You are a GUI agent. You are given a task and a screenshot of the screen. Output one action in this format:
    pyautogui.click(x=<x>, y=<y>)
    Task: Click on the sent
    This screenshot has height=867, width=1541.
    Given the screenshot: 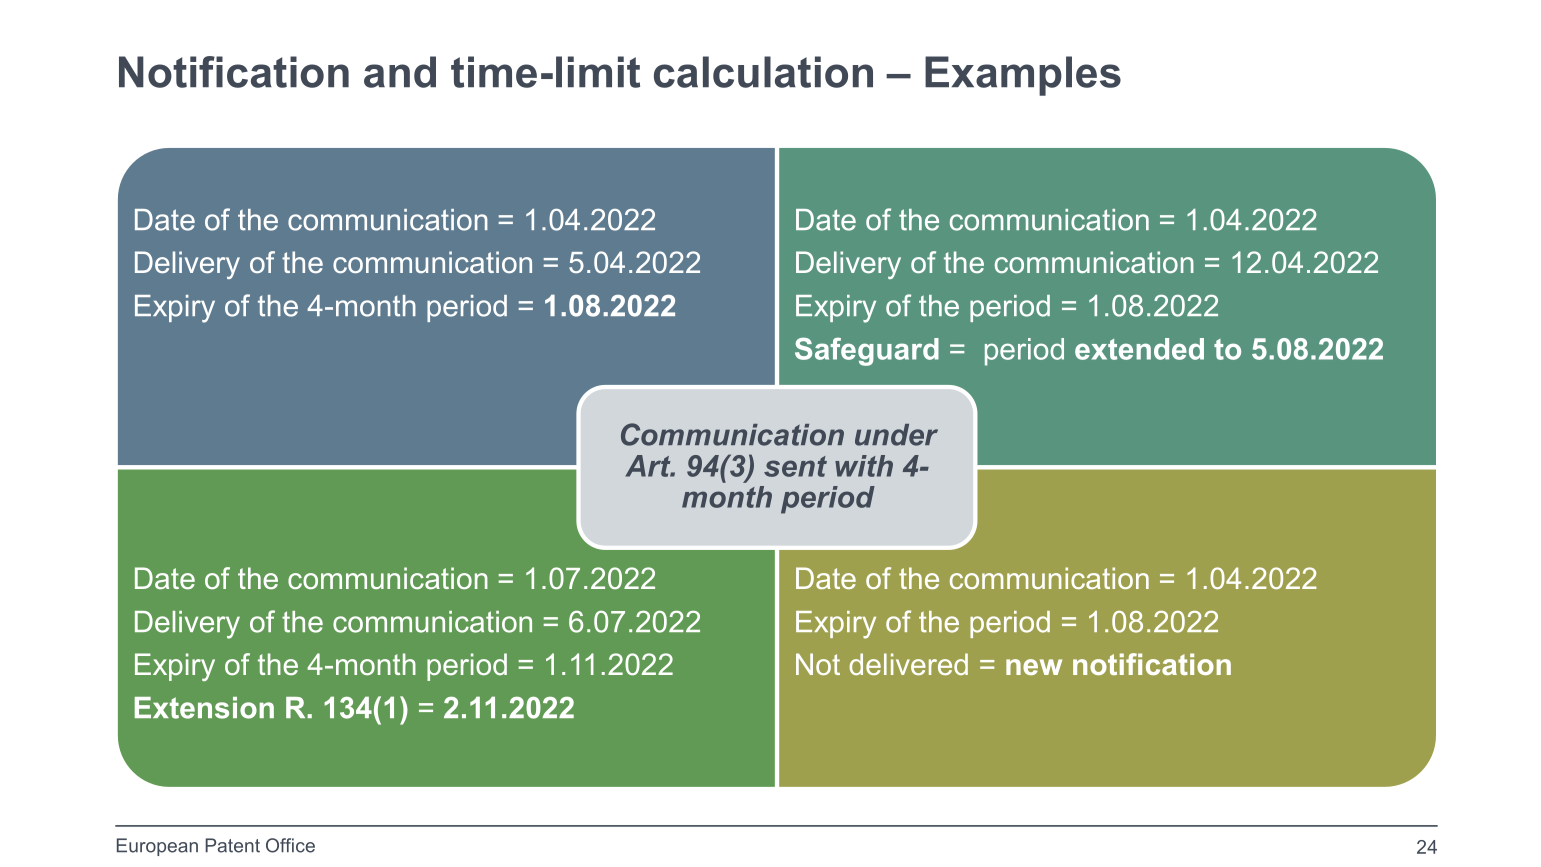 What is the action you would take?
    pyautogui.click(x=795, y=466)
